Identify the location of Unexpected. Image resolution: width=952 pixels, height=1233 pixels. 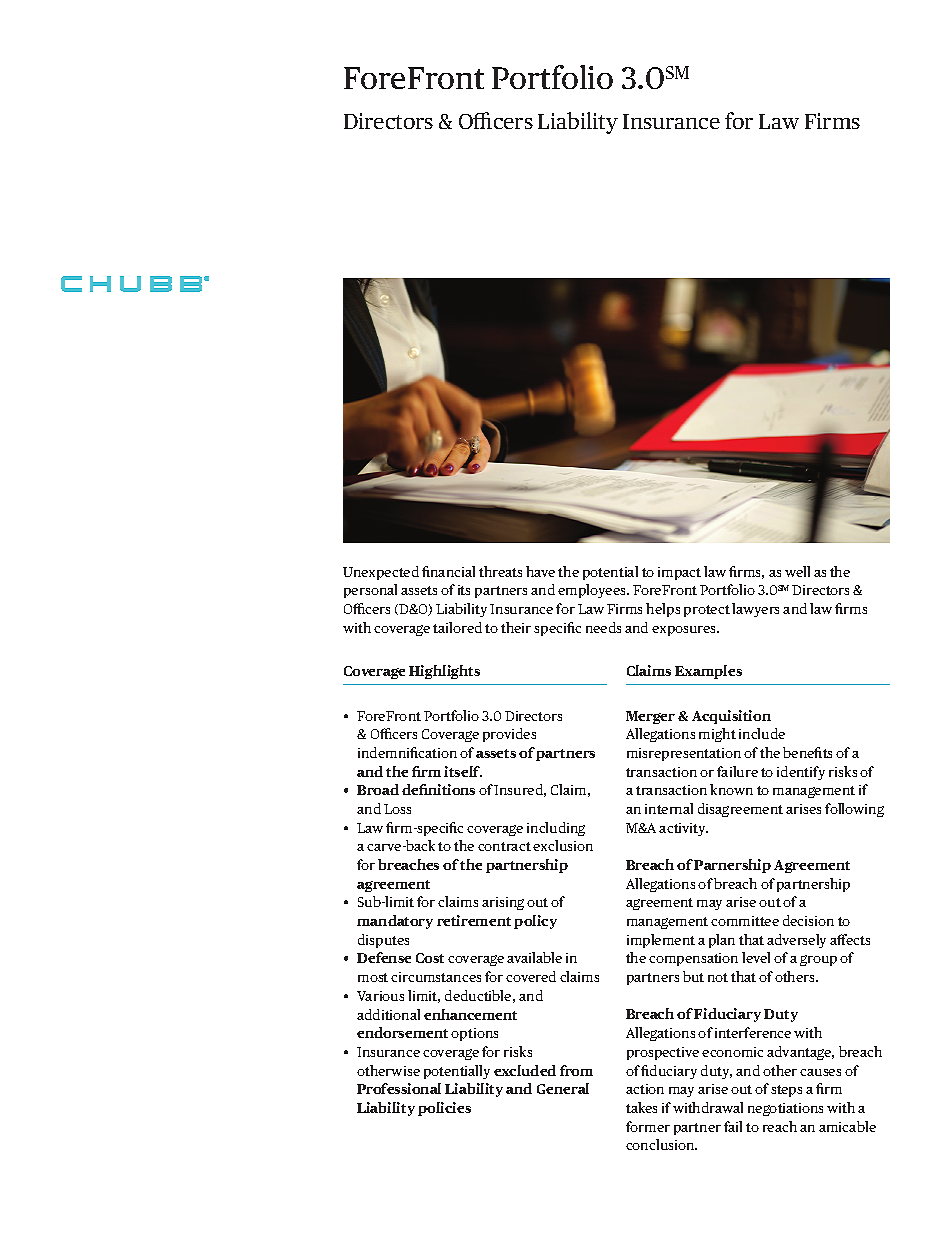
(381, 573).
